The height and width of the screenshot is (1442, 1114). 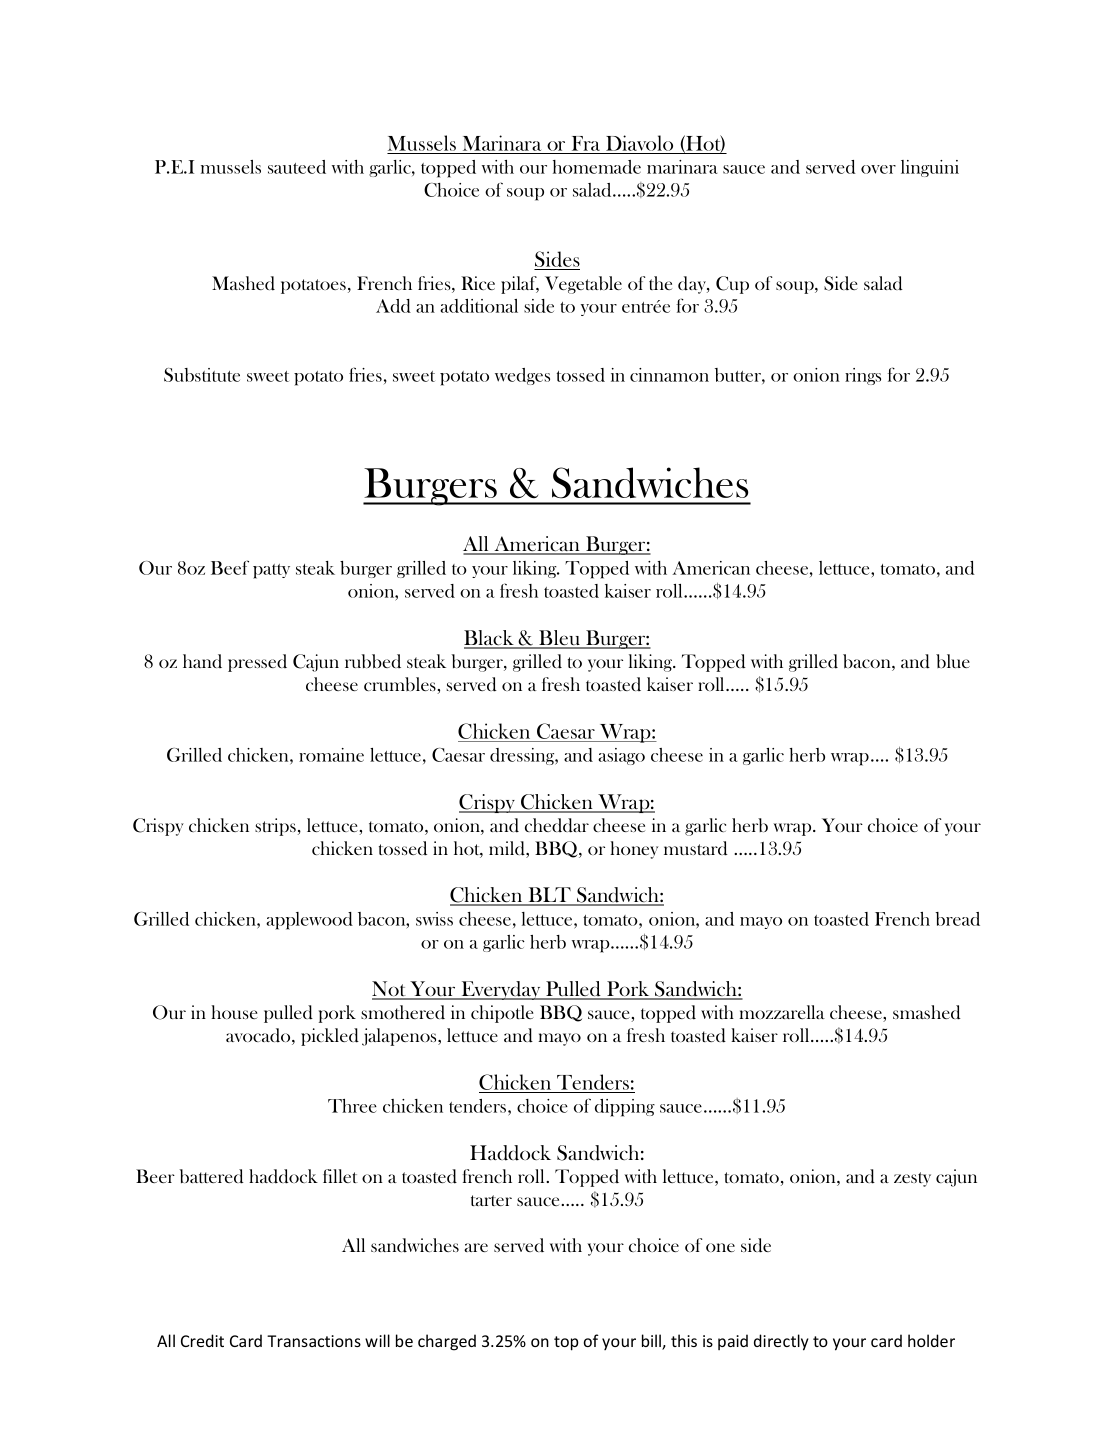 What do you see at coordinates (597, 167) in the screenshot?
I see `homemade` at bounding box center [597, 167].
